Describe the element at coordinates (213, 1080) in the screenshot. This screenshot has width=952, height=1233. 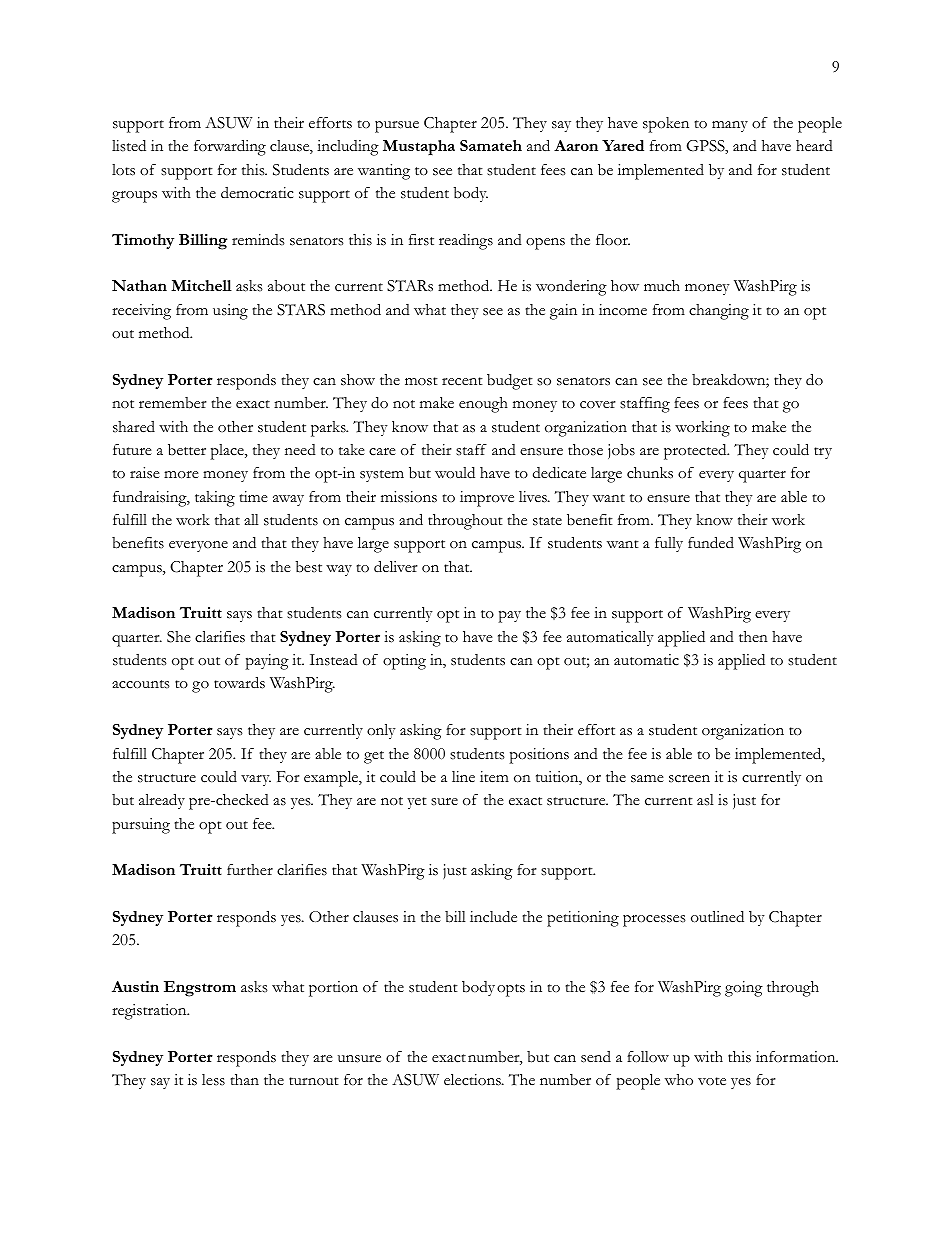
I see `less` at that location.
